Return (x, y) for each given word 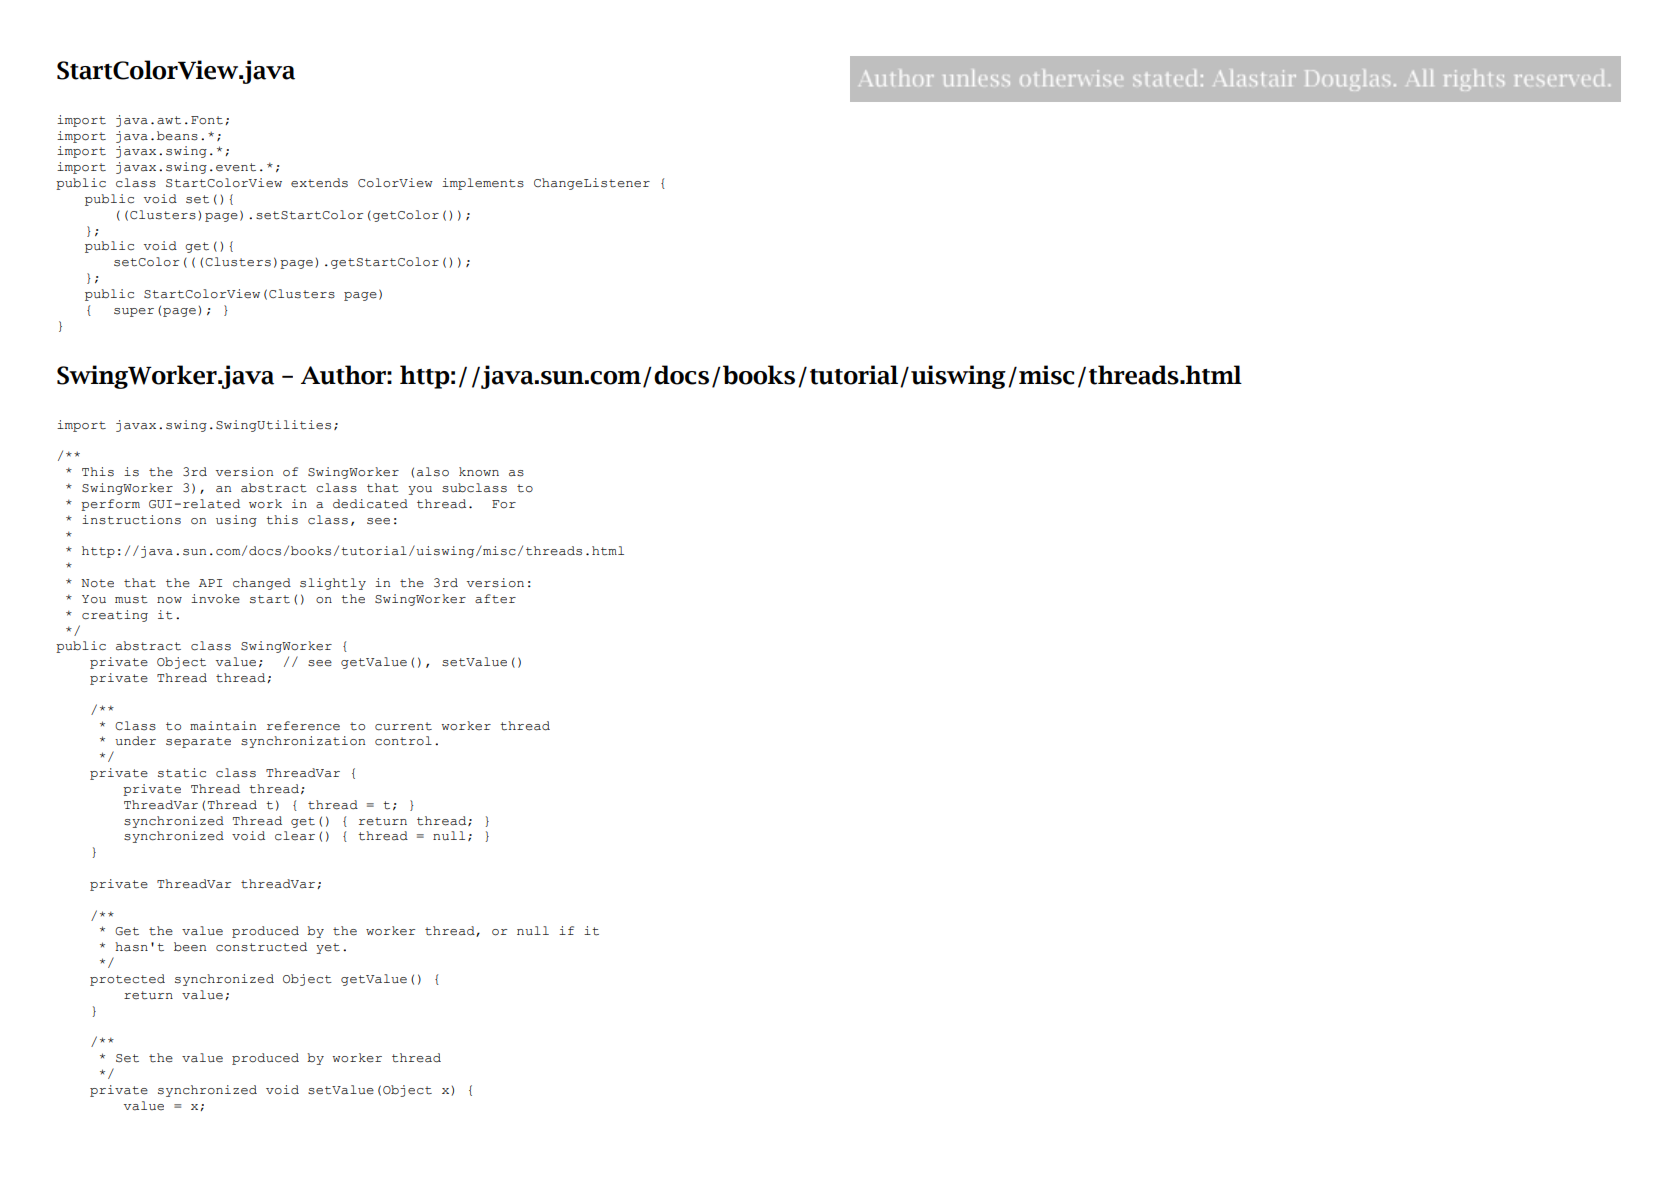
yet (328, 948)
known (479, 472)
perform (110, 505)
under (135, 741)
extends (319, 183)
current (403, 726)
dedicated (370, 504)
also (433, 472)
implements (483, 184)
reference (303, 726)
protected (127, 980)
